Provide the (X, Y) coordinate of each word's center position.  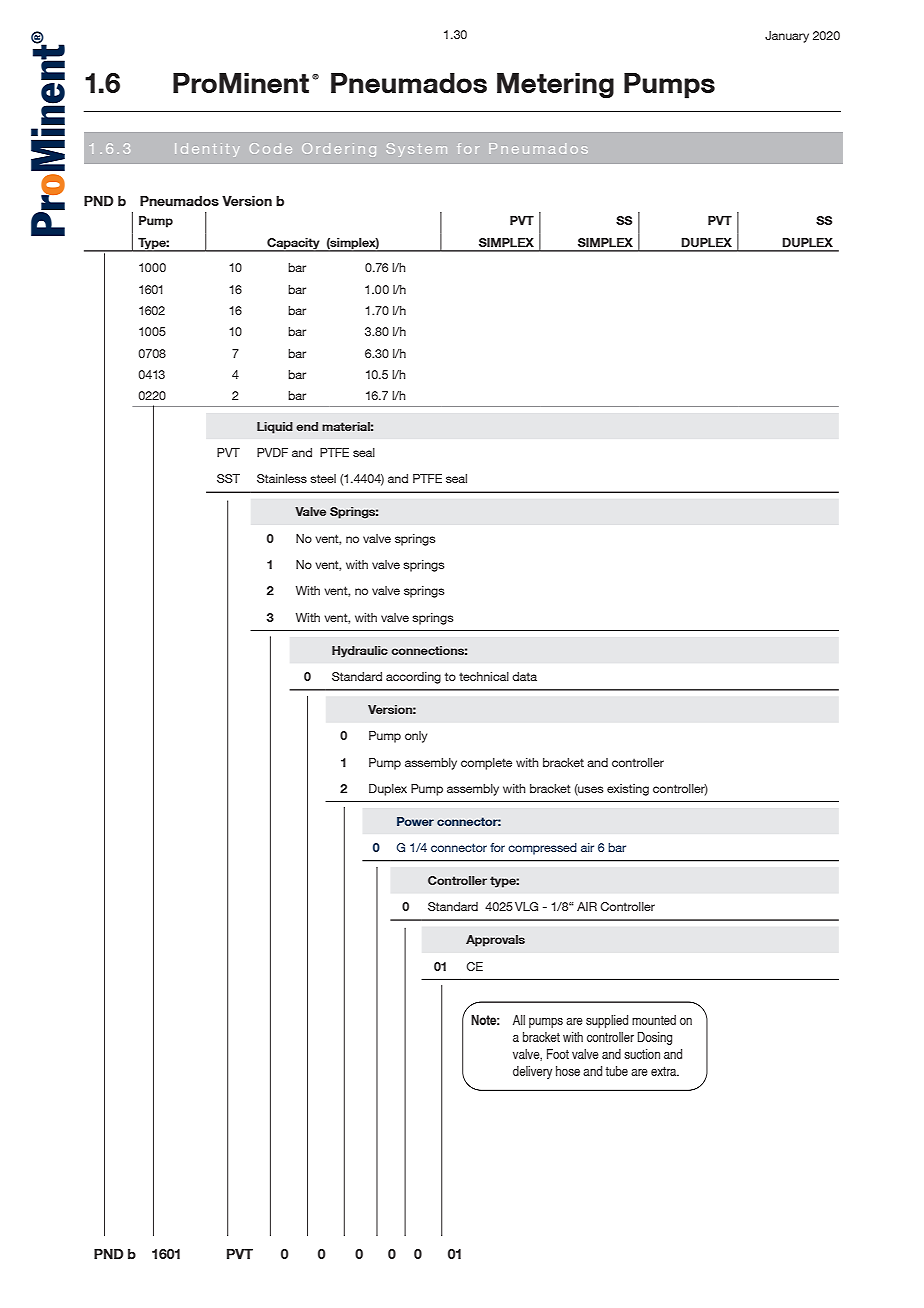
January (787, 37)
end (307, 426)
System (417, 150)
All (519, 1020)
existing (628, 790)
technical (484, 676)
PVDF (272, 452)
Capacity (293, 244)
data (524, 676)
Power (415, 821)
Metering (555, 86)
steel (323, 478)
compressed (542, 849)
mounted (654, 1020)
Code (271, 148)
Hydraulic (360, 652)
